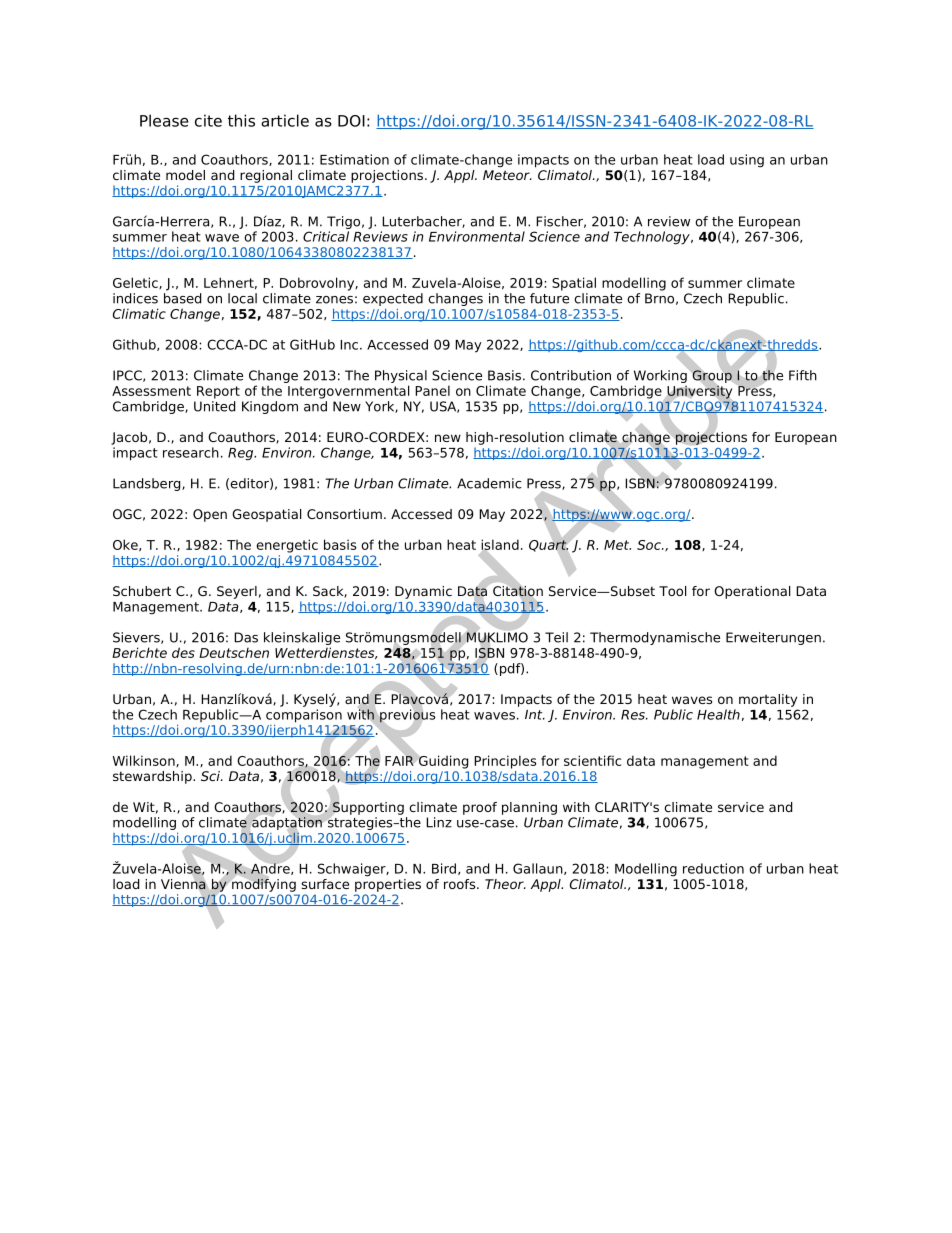 The width and height of the screenshot is (952, 1233). Describe the element at coordinates (747, 161) in the screenshot. I see `using` at that location.
